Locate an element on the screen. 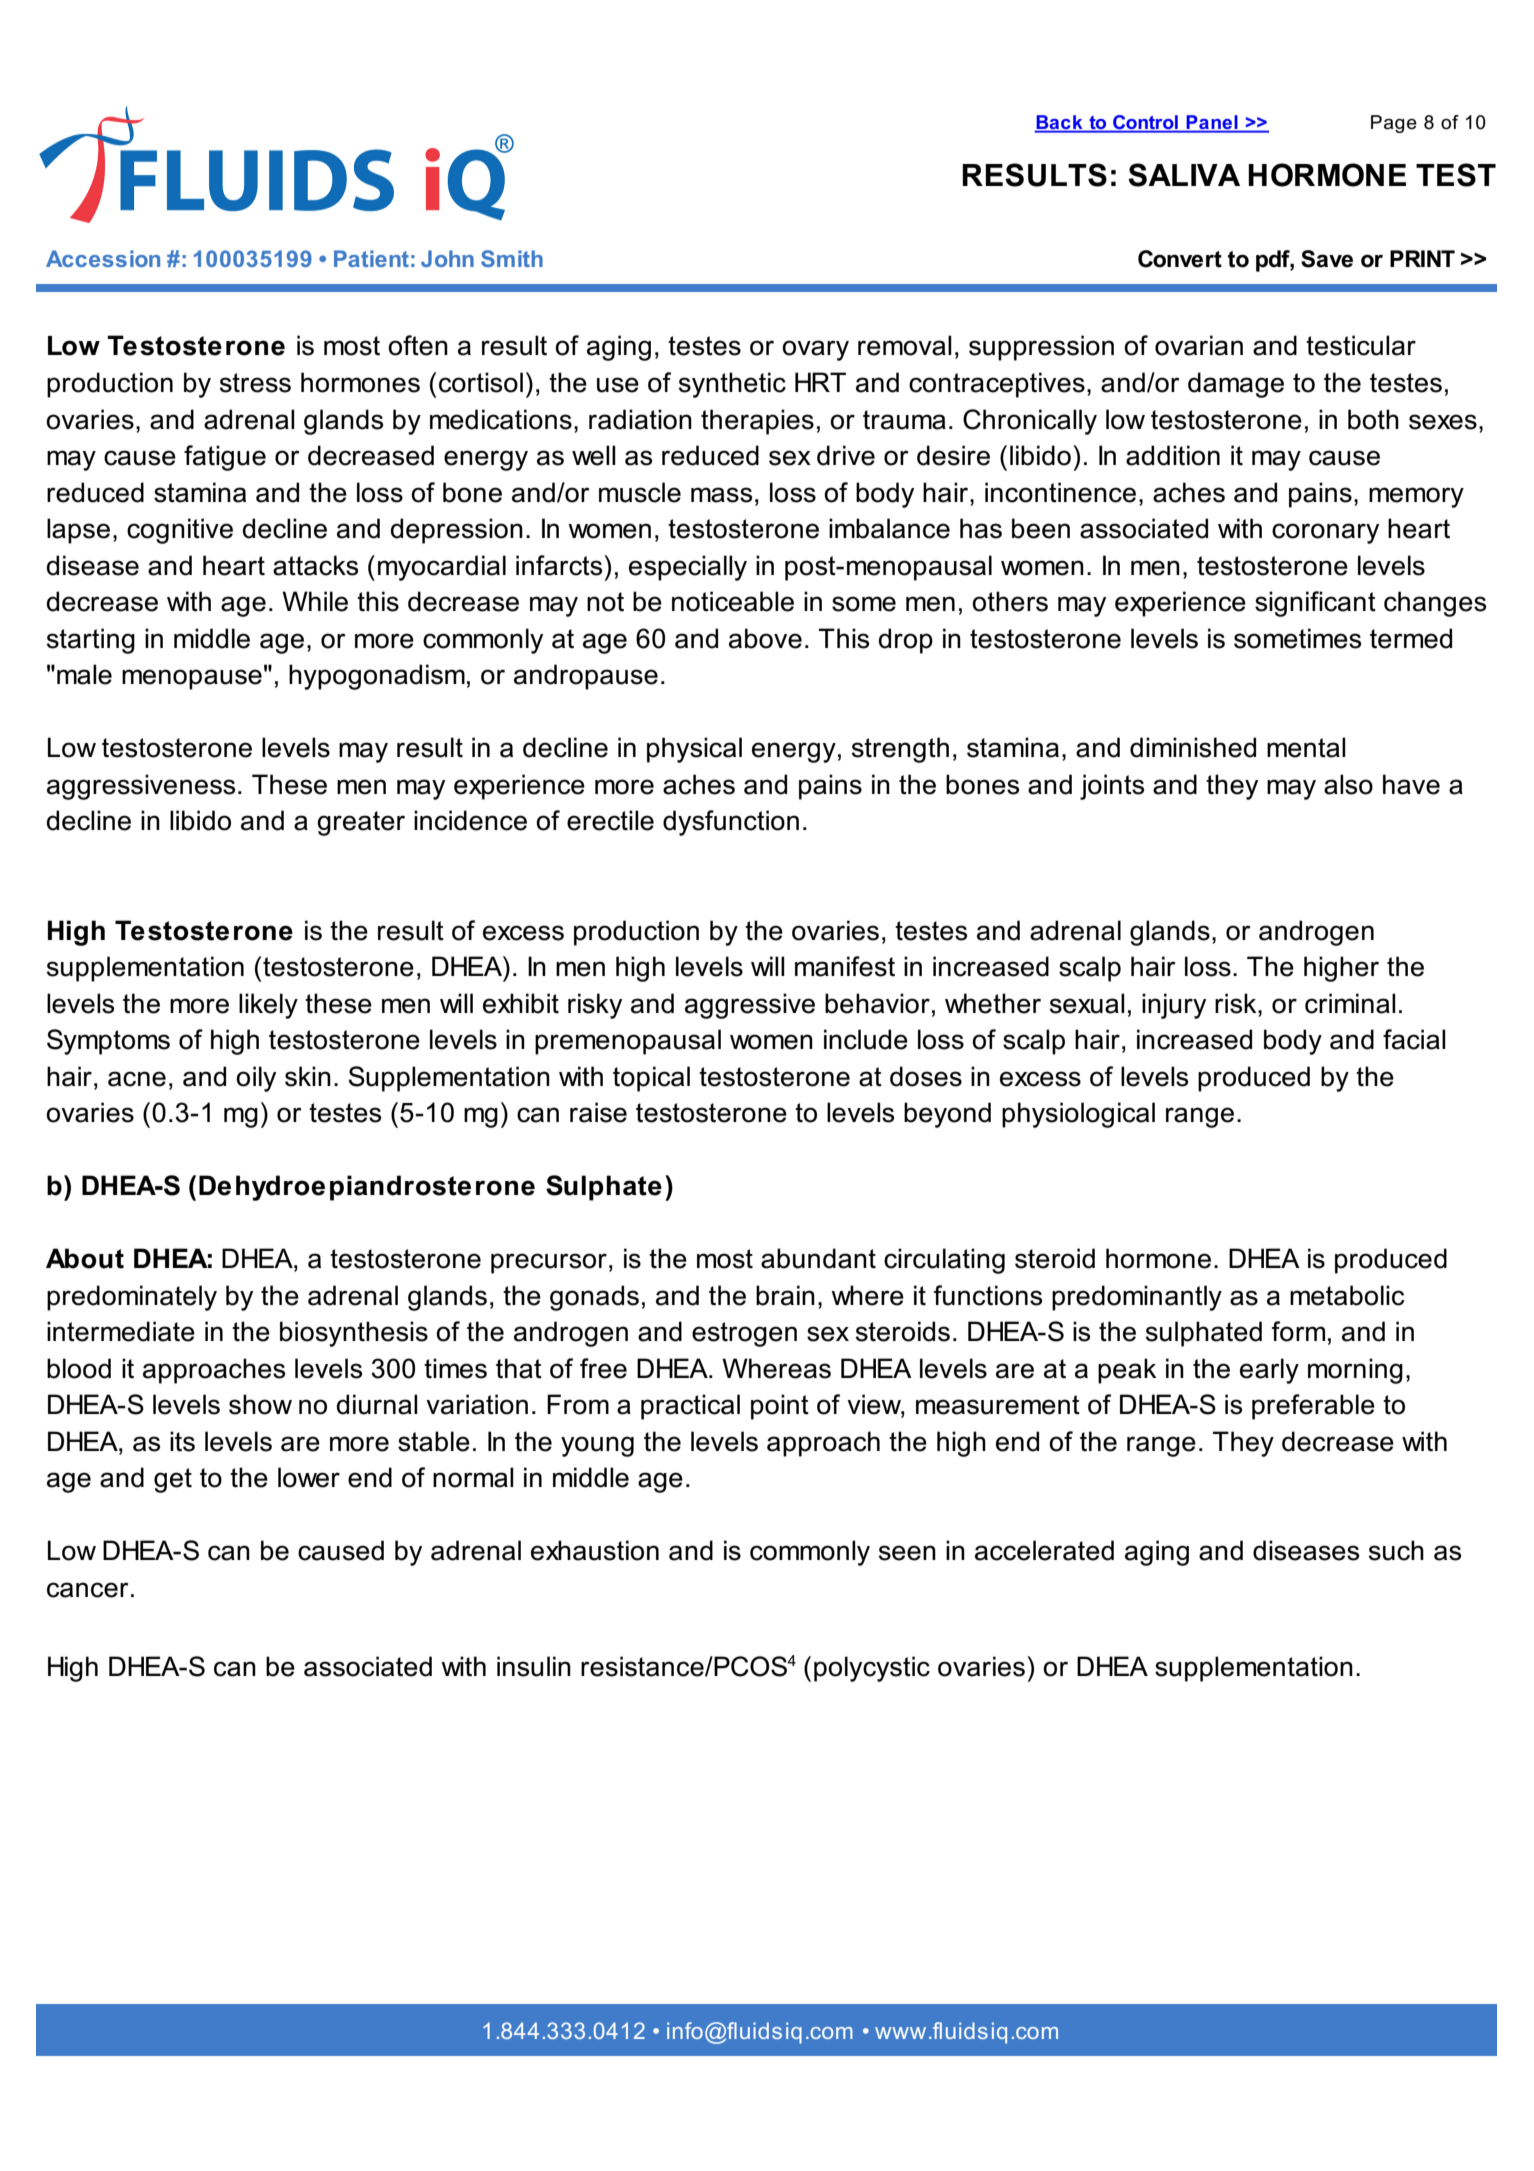 This screenshot has width=1534, height=2171. Smith is located at coordinates (512, 258).
